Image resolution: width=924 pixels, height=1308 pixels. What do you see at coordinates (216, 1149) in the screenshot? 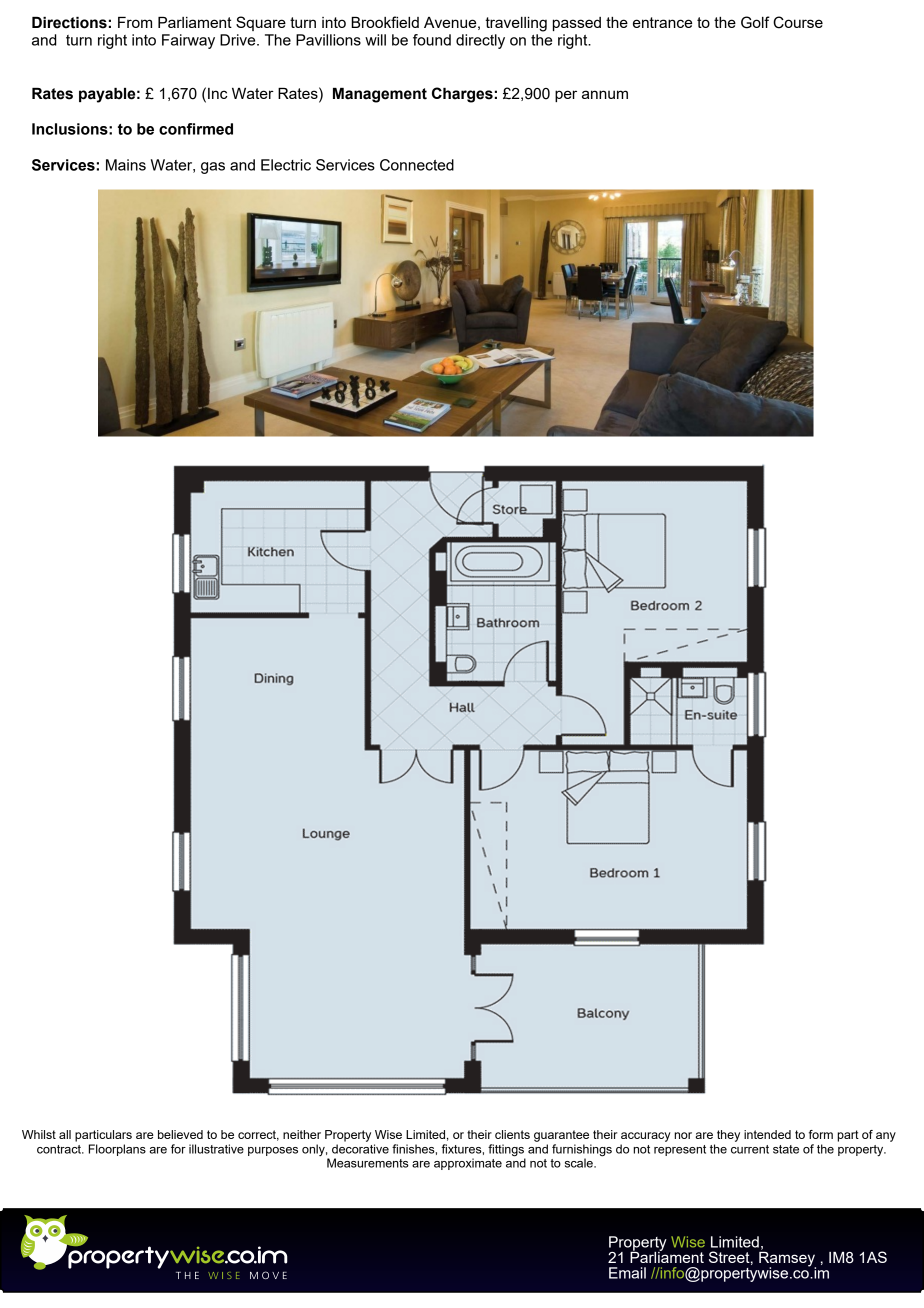
I see `illustrative` at bounding box center [216, 1149].
